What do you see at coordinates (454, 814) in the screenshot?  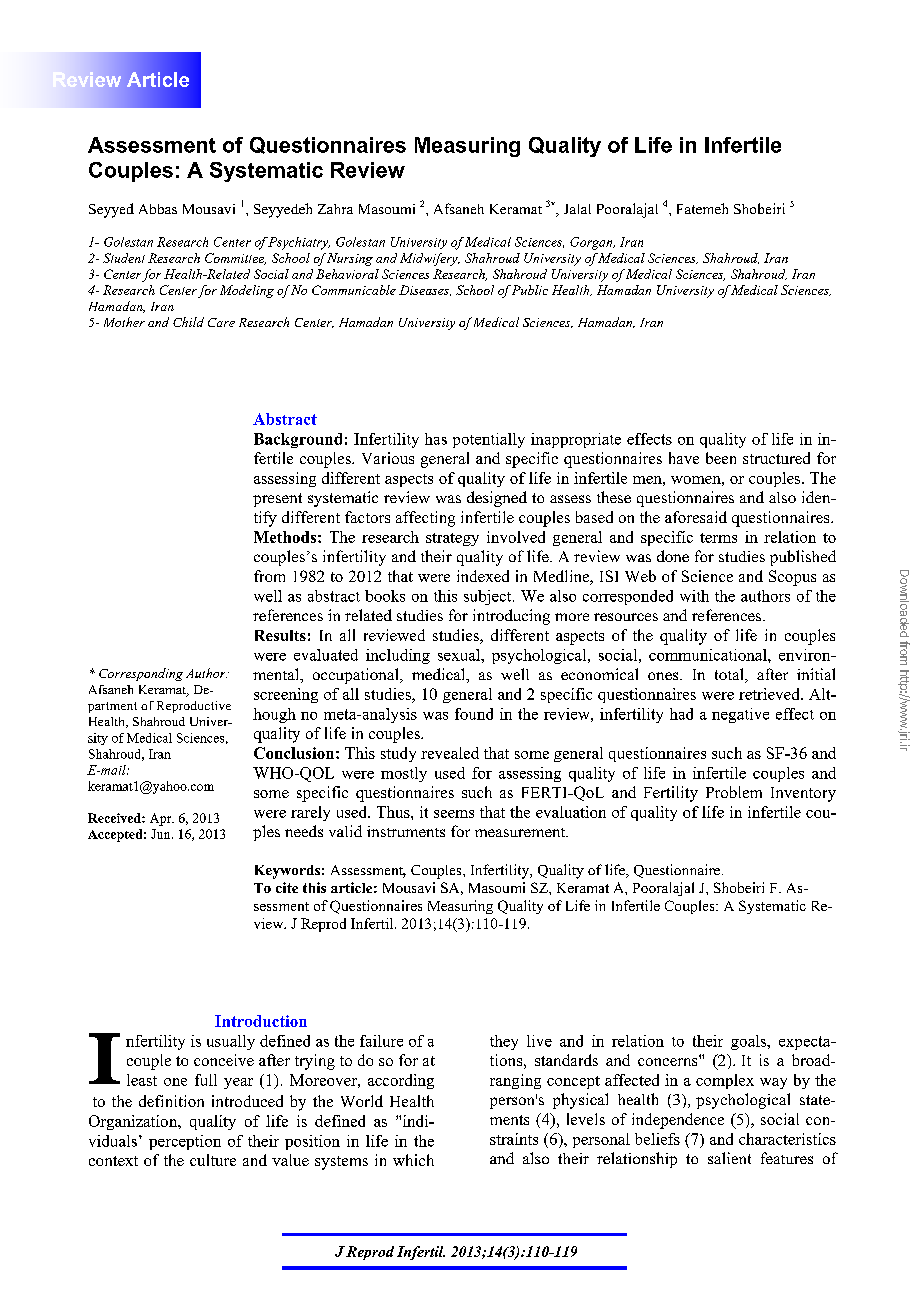 I see `seems` at bounding box center [454, 814].
